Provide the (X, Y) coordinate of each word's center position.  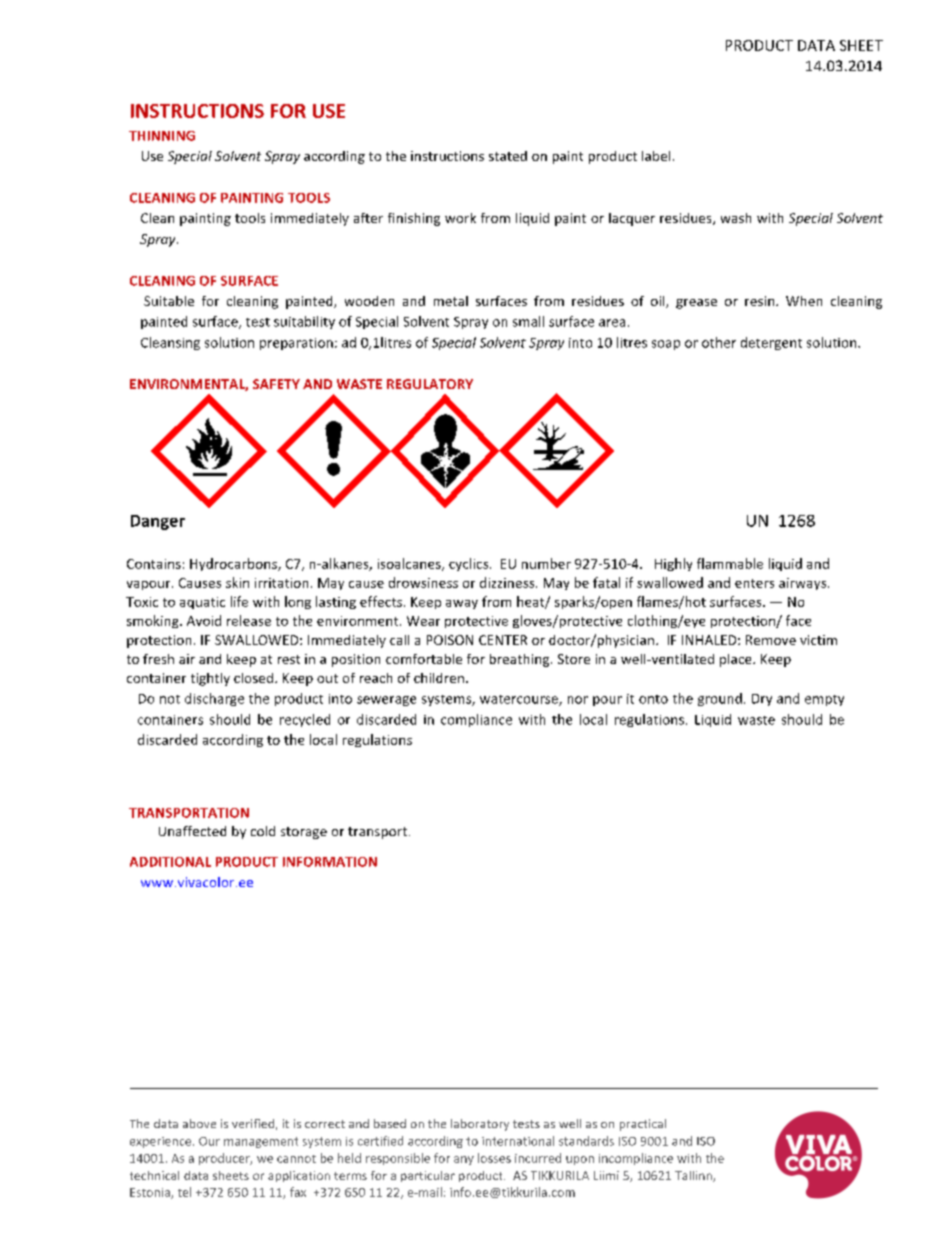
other (719, 342)
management (261, 1142)
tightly (210, 679)
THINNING (162, 136)
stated (508, 156)
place (737, 660)
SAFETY (276, 384)
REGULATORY (430, 384)
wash (736, 218)
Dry (762, 700)
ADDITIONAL (170, 862)
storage (304, 833)
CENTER (503, 640)
